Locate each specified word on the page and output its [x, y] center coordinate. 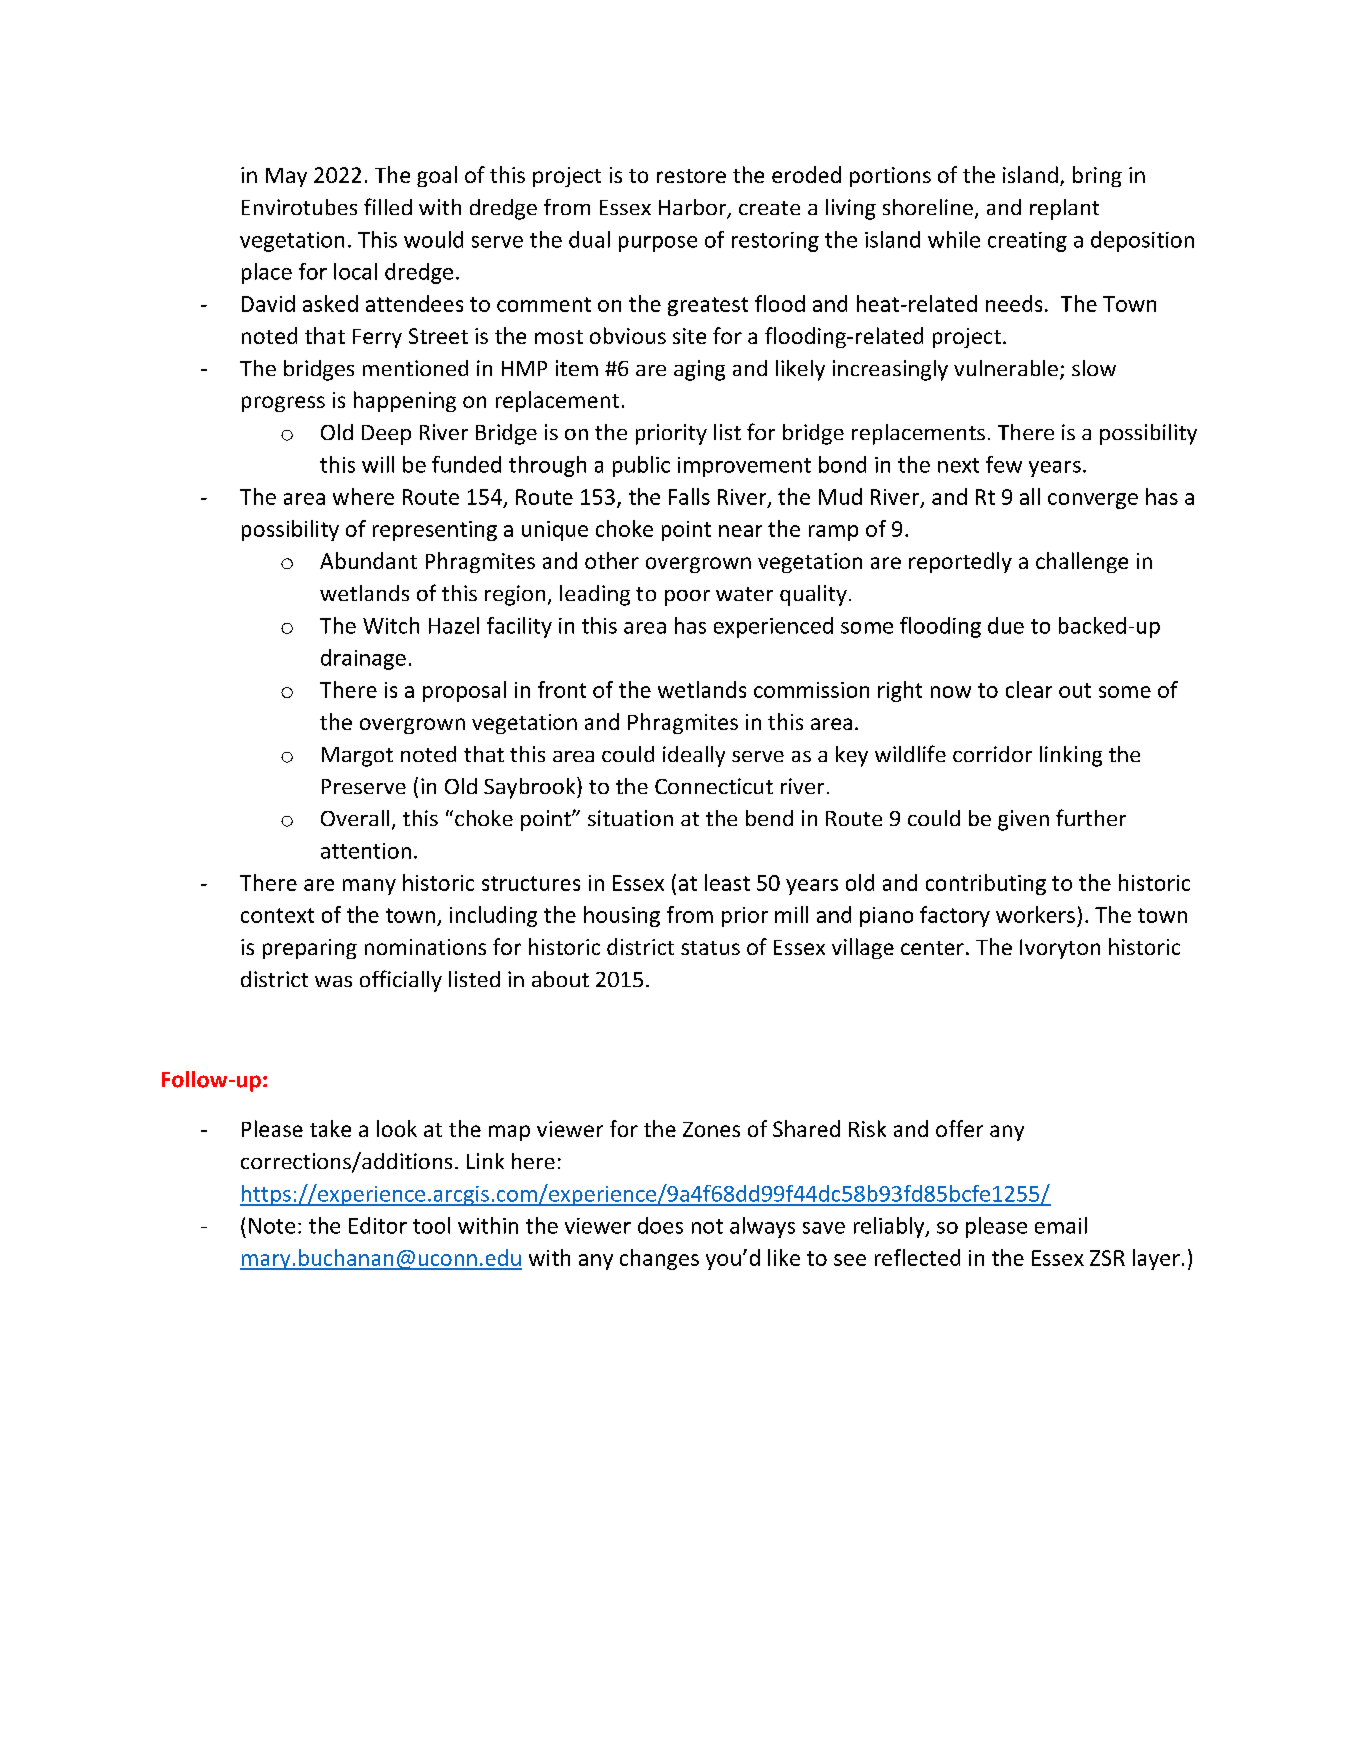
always [762, 1227]
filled [388, 206]
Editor [378, 1225]
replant [1064, 209]
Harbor [694, 208]
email [1061, 1225]
